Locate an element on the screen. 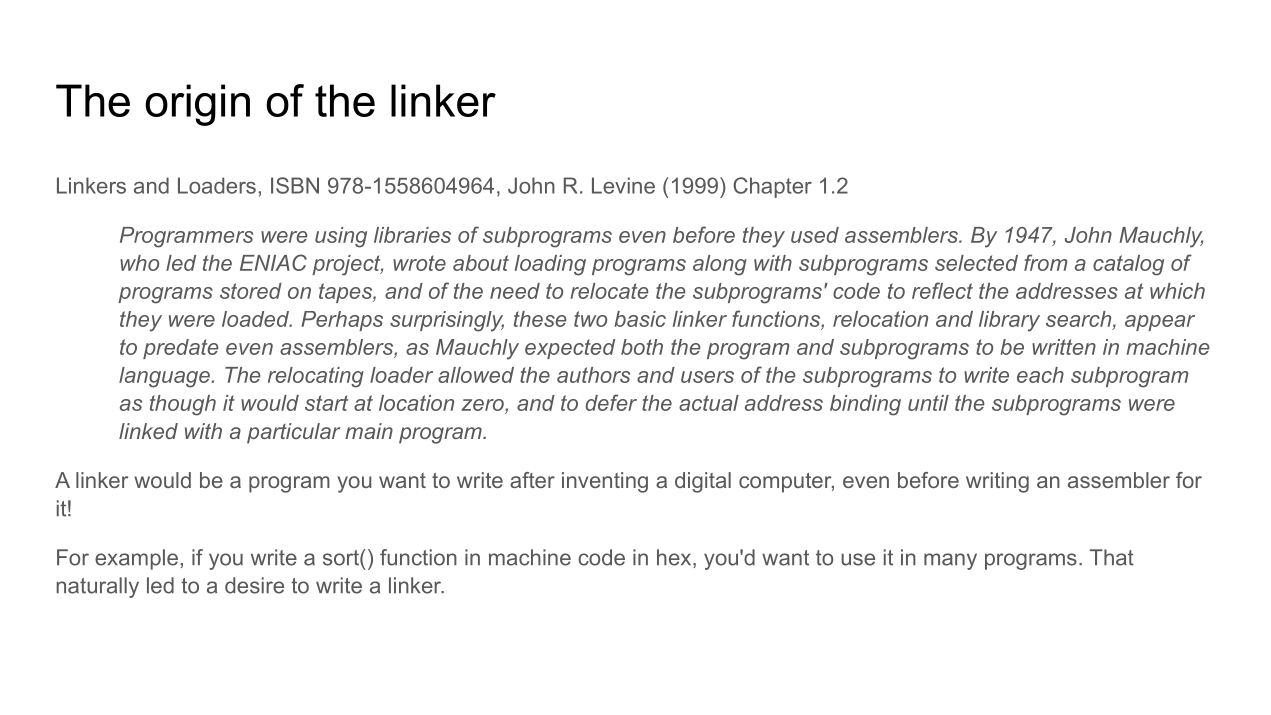 This screenshot has width=1271, height=715. each is located at coordinates (1040, 375).
